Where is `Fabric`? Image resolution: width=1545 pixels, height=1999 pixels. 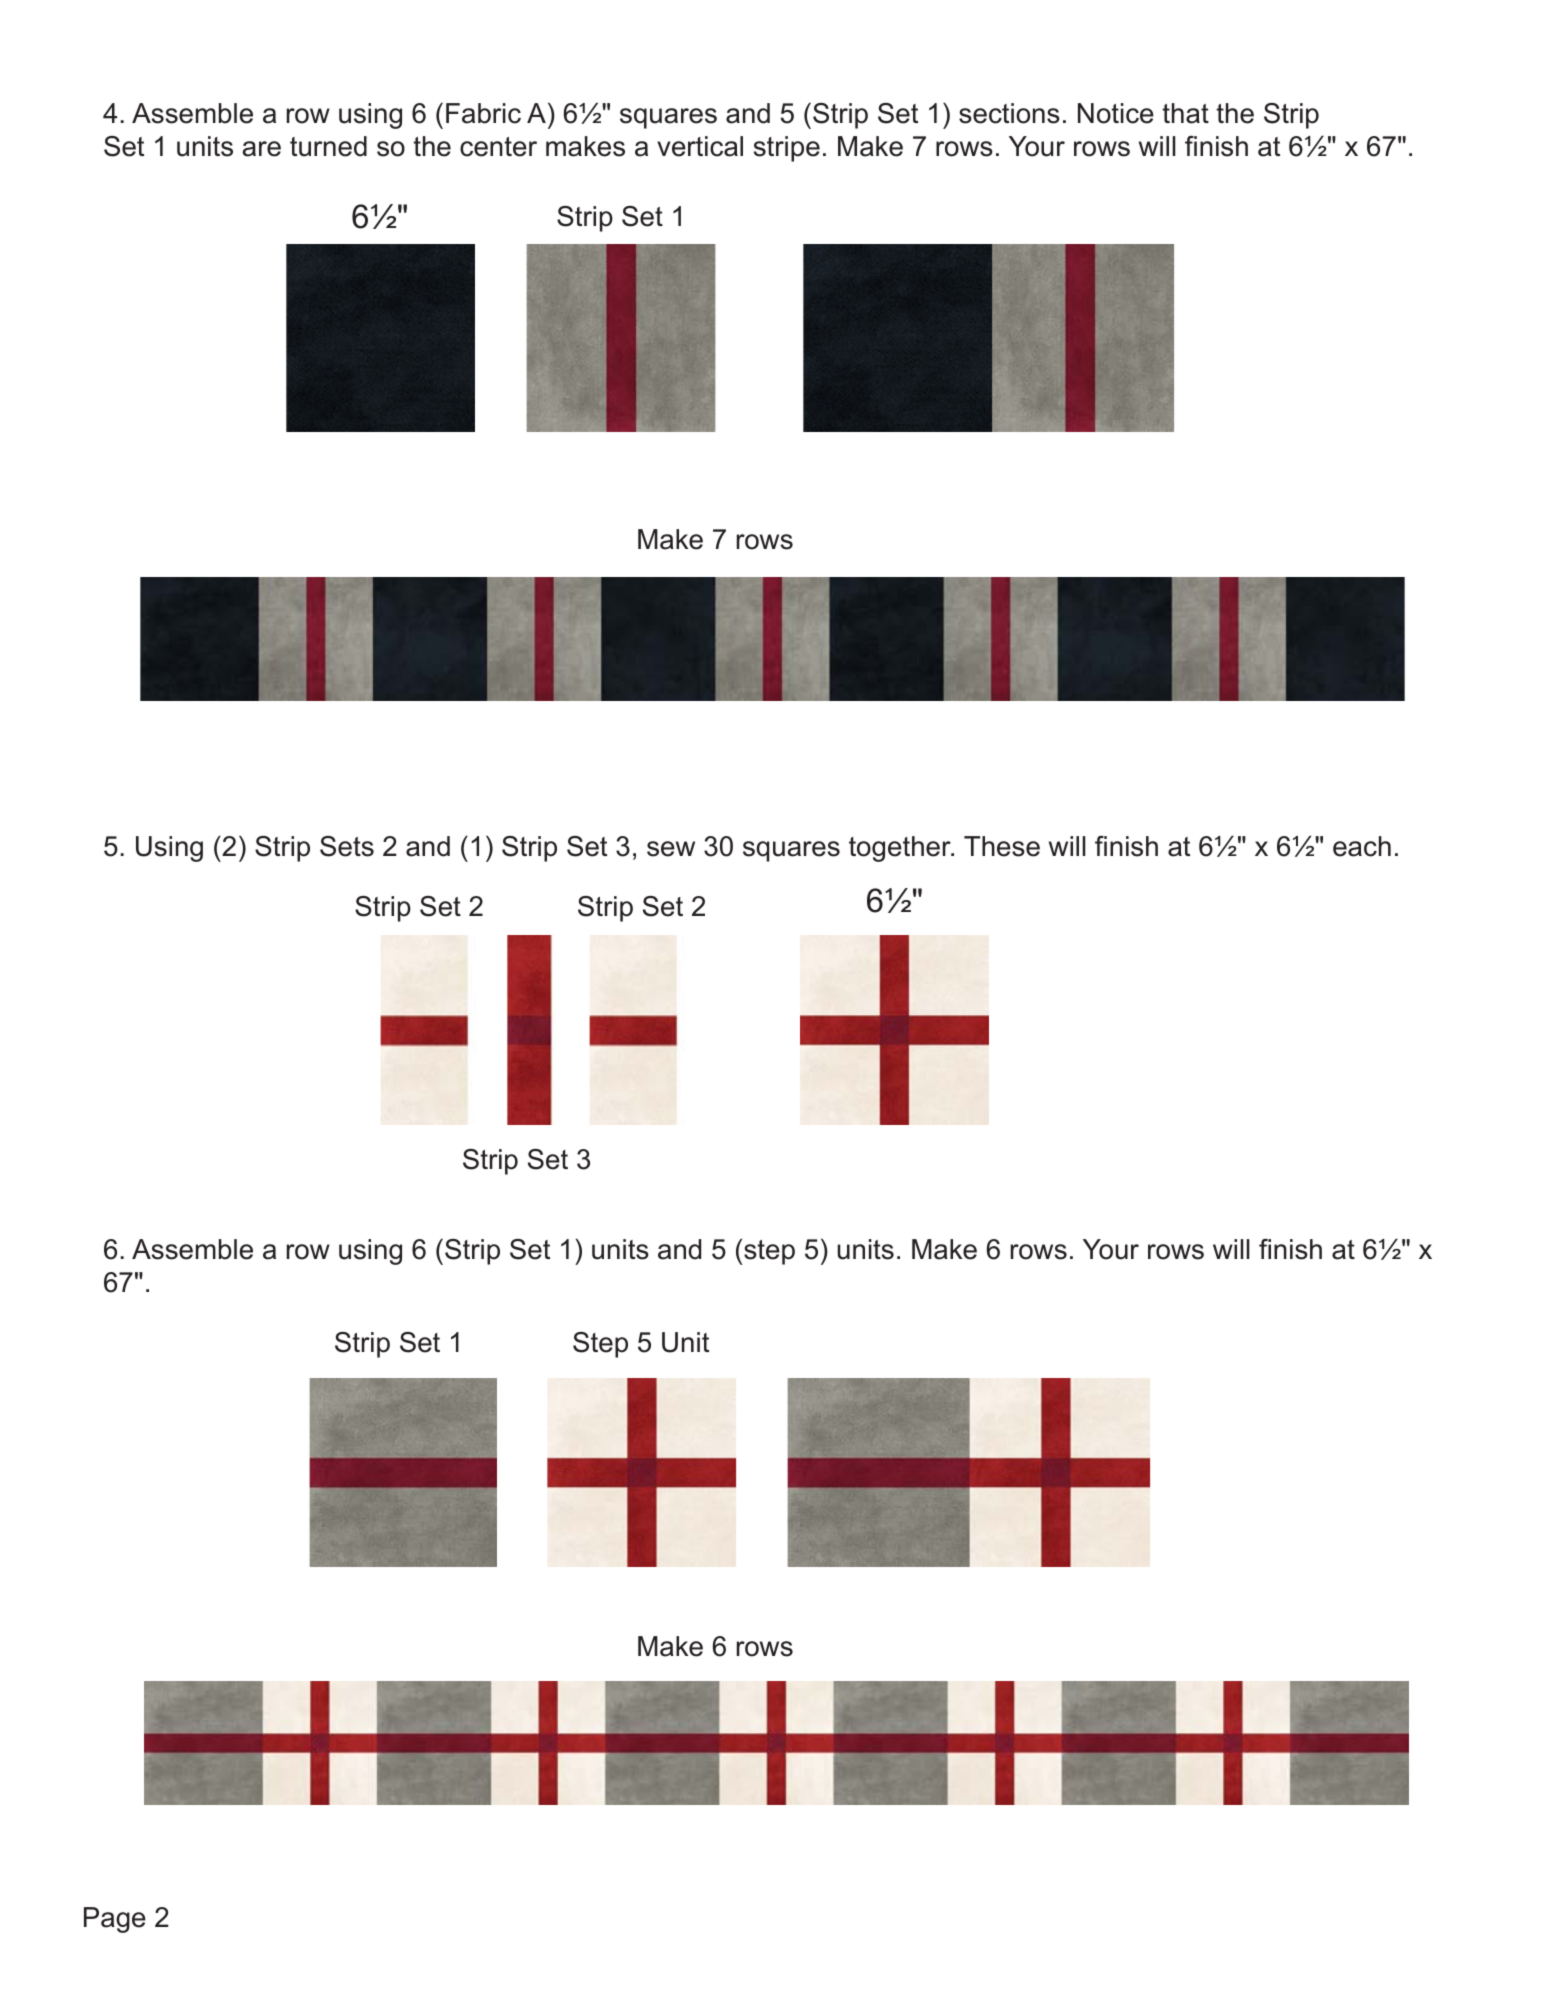
Fabric is located at coordinates (483, 113).
